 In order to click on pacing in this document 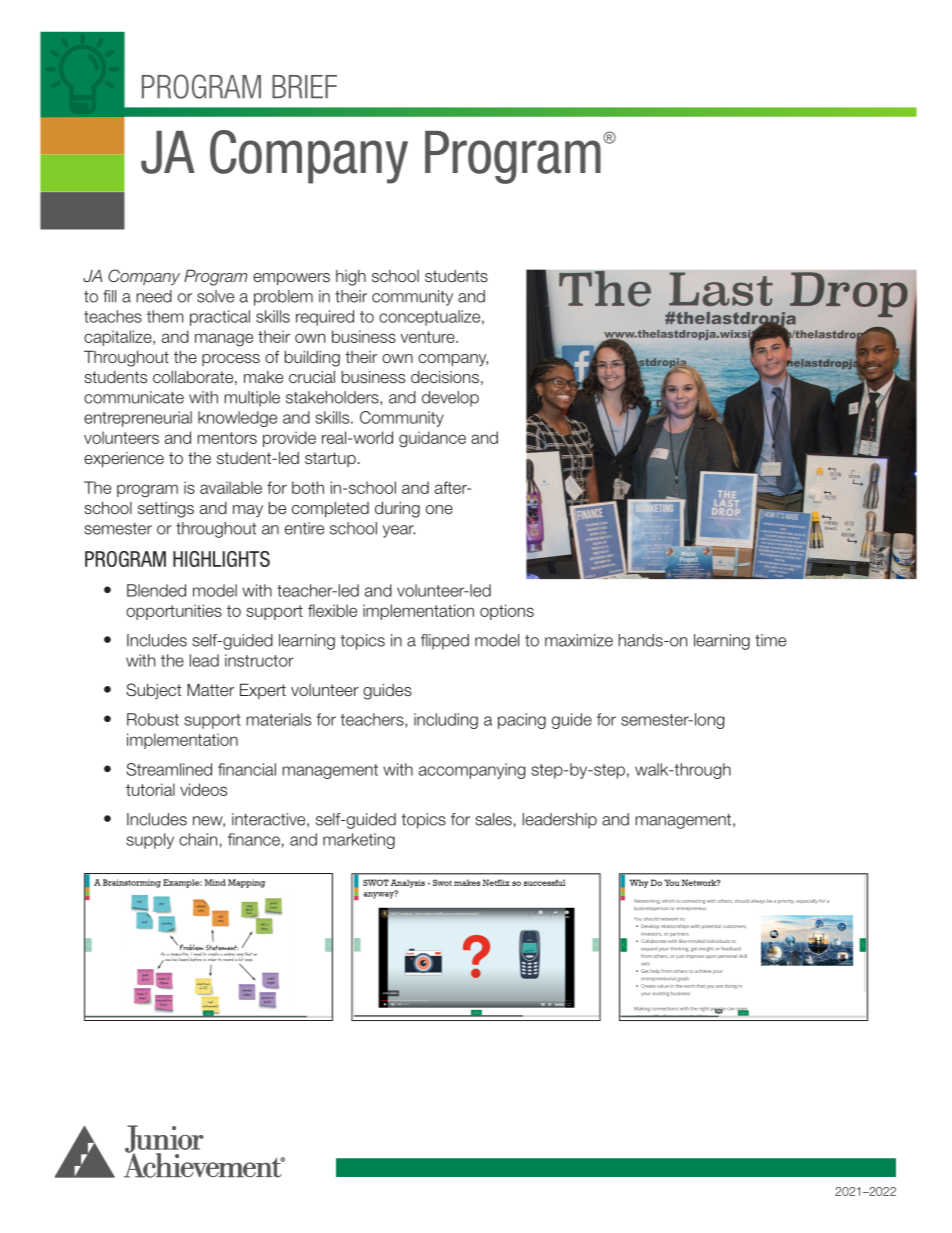, I will do `click(522, 721)`.
